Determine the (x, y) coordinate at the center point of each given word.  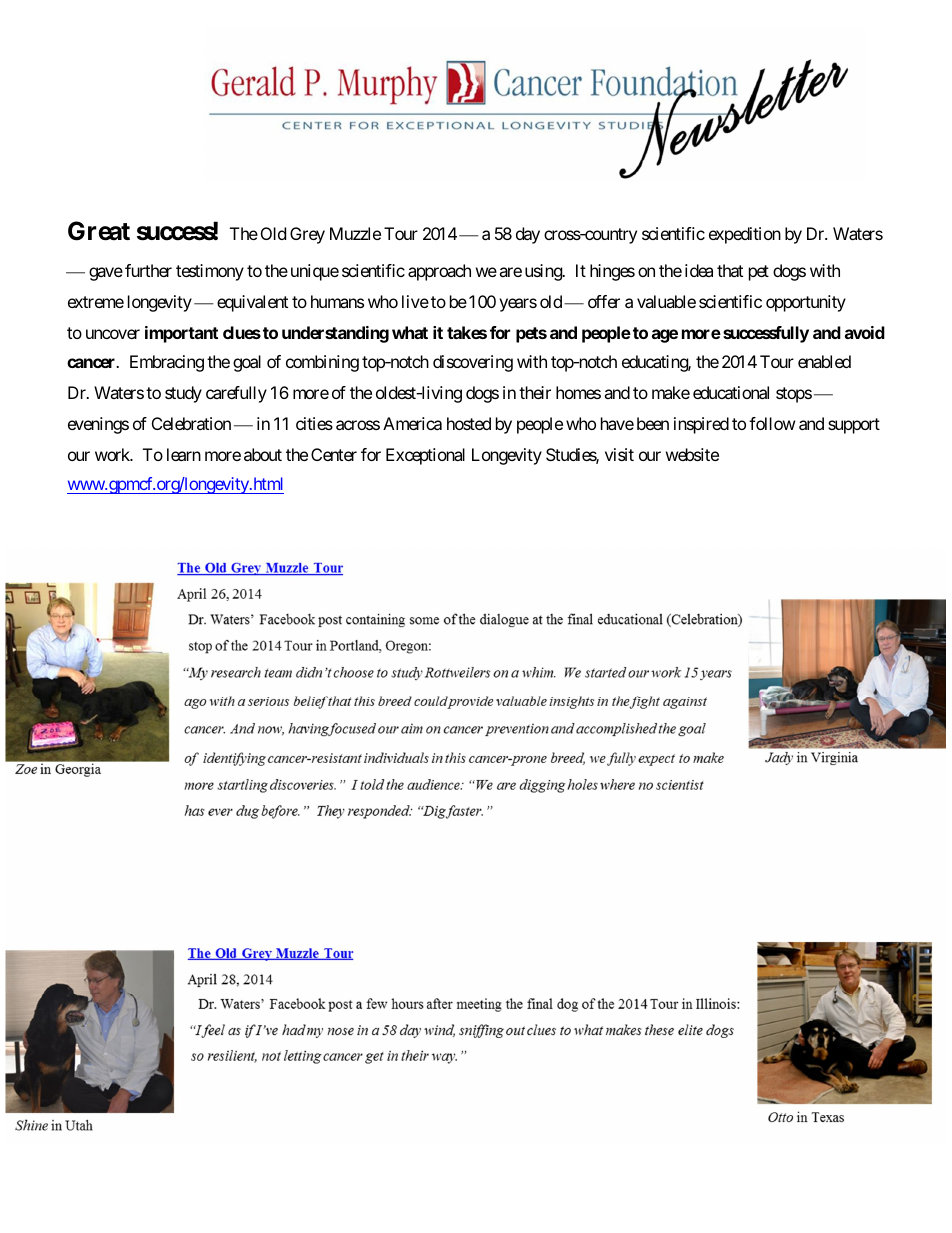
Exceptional (425, 456)
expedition (745, 235)
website (692, 454)
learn (184, 454)
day (528, 235)
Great (99, 231)
